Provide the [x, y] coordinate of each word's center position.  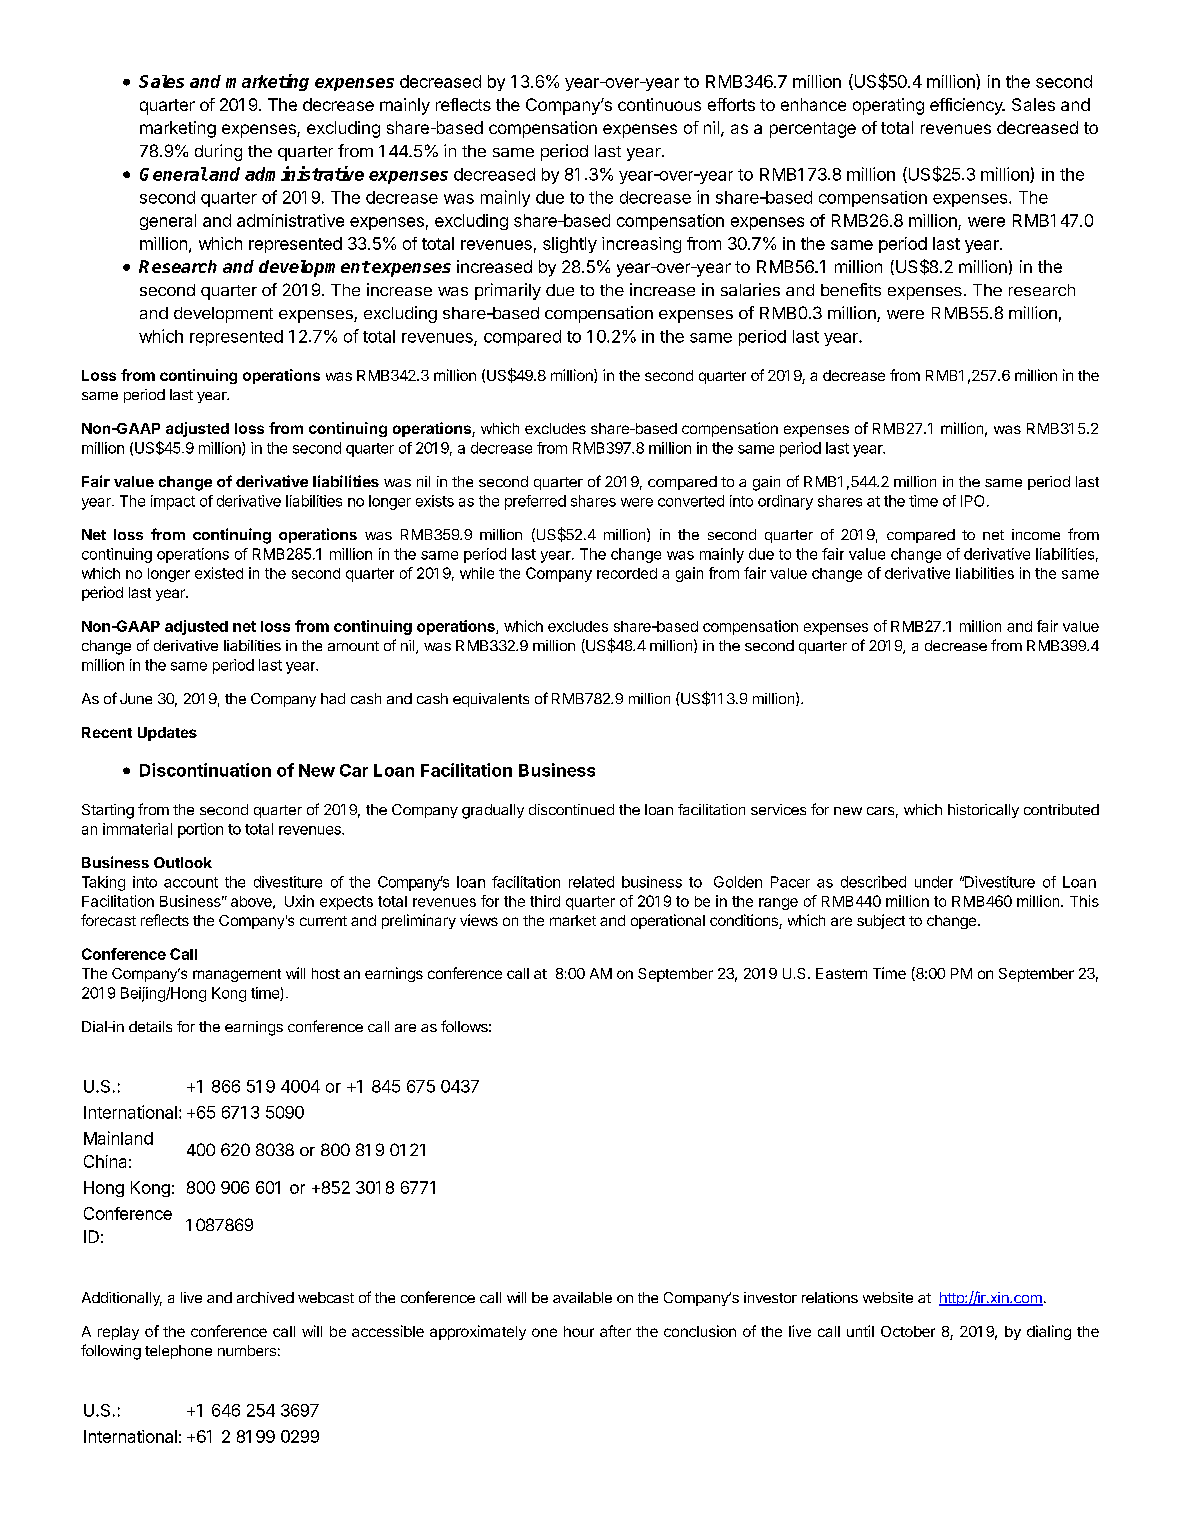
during [218, 152]
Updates [167, 734]
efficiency [967, 106]
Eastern [841, 973]
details [150, 1026]
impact [173, 502]
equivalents [491, 700]
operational [668, 921]
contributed [1061, 809]
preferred [535, 502]
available [582, 1297]
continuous [659, 104]
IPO [972, 501]
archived [265, 1297]
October [908, 1331]
